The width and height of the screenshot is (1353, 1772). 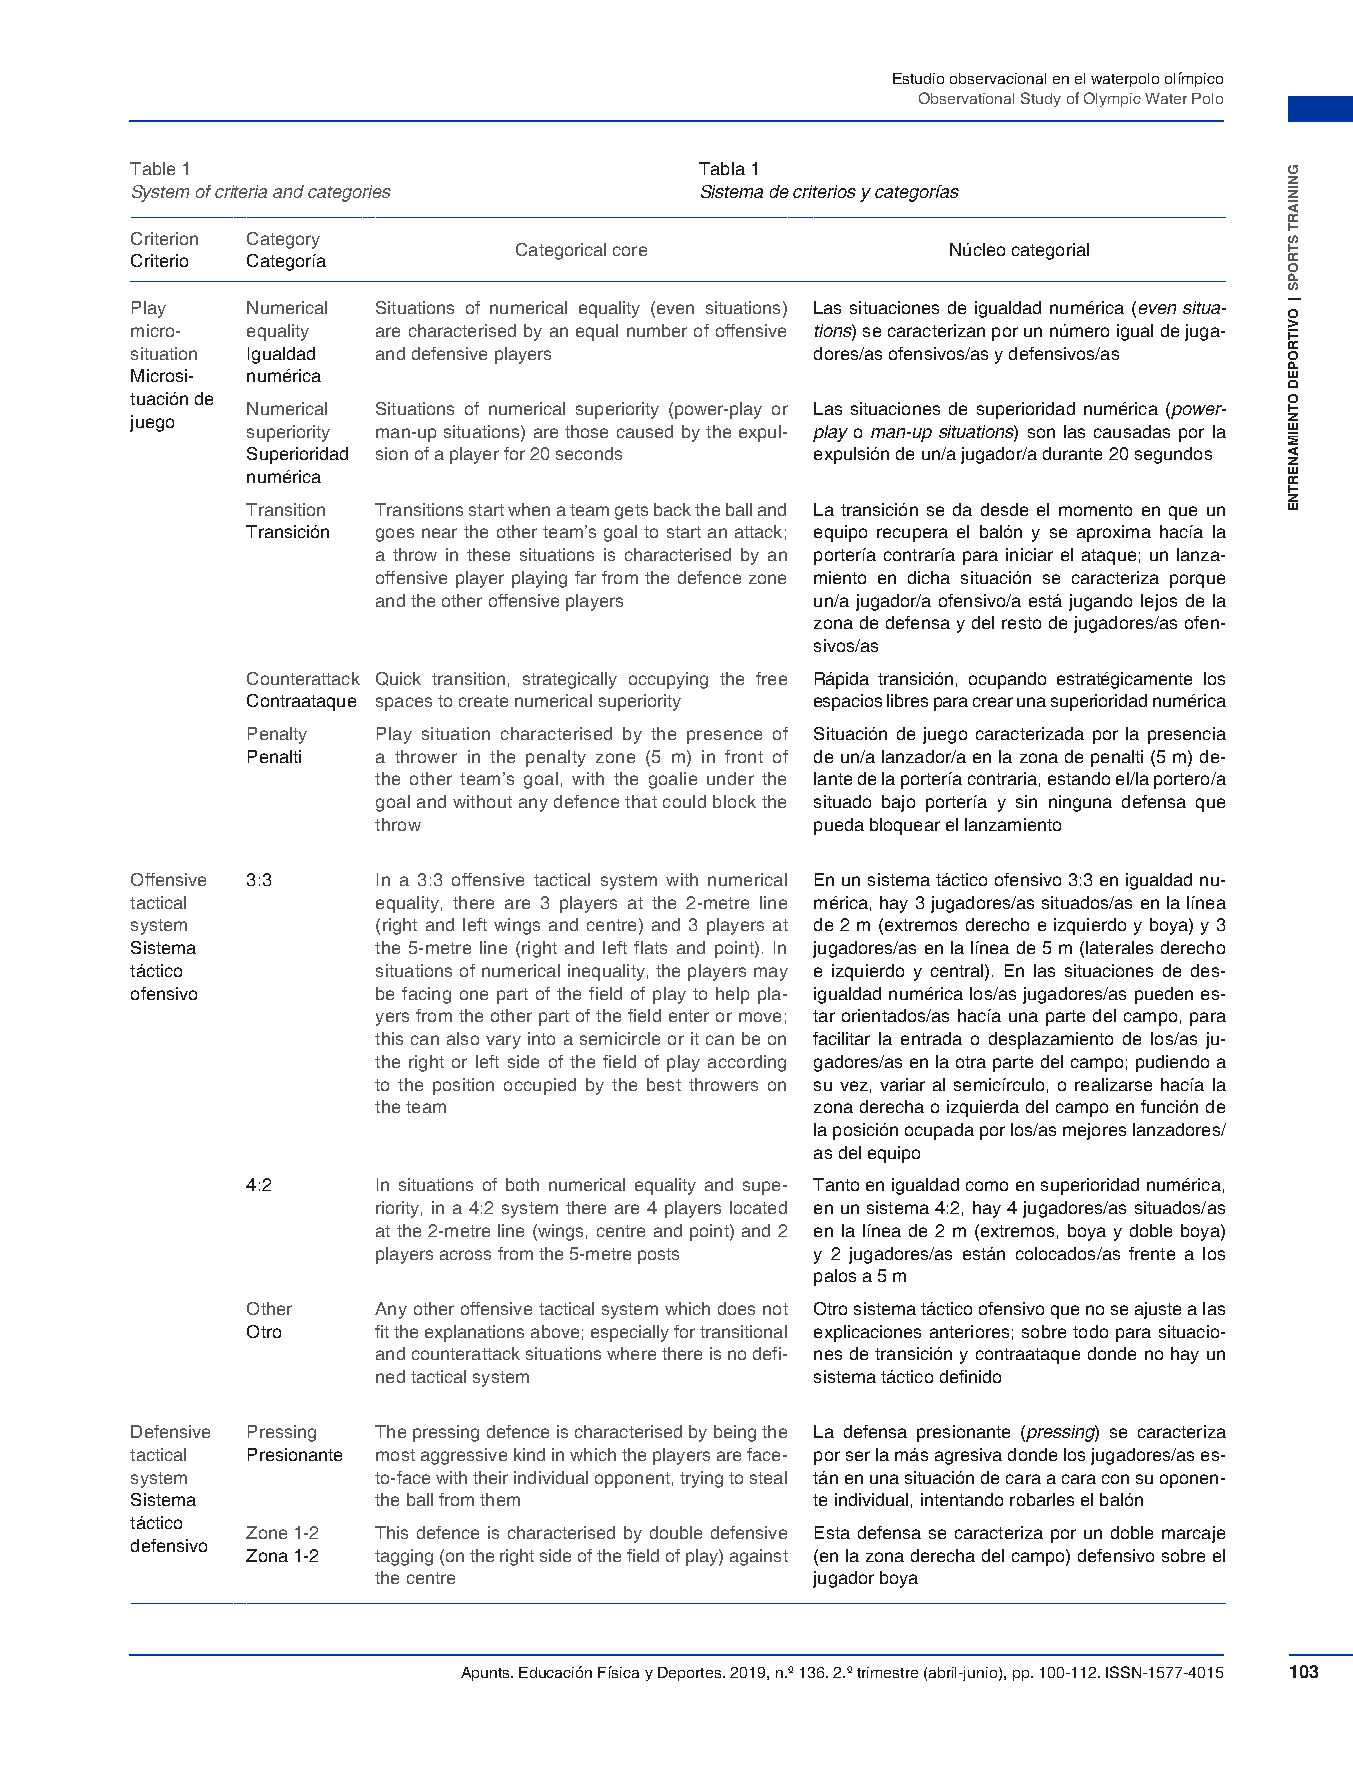 What do you see at coordinates (691, 1674) in the screenshot?
I see `Deportes` at bounding box center [691, 1674].
